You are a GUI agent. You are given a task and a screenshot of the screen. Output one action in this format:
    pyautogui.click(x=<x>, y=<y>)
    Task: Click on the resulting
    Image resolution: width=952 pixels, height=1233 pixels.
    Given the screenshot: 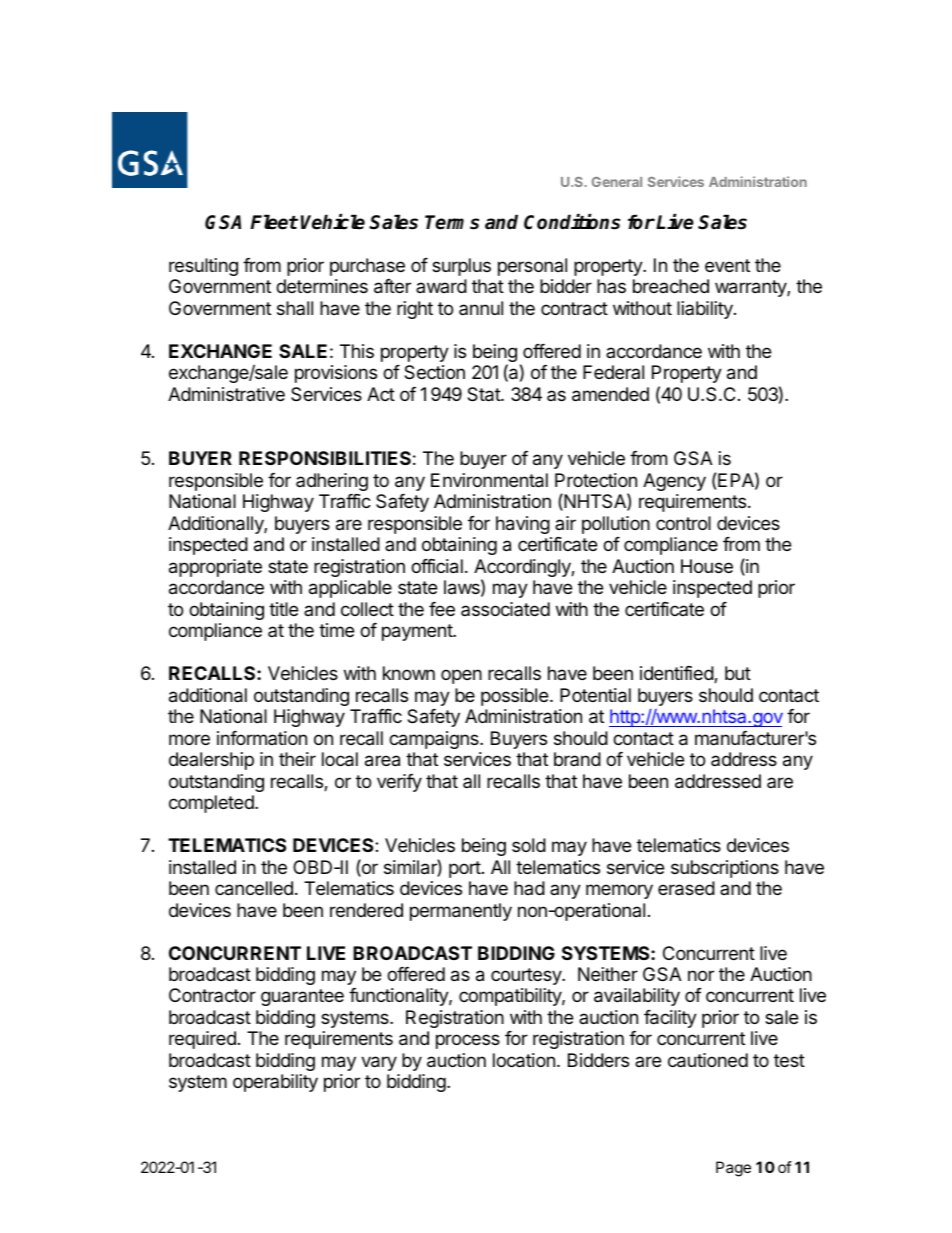 What is the action you would take?
    pyautogui.click(x=203, y=267)
